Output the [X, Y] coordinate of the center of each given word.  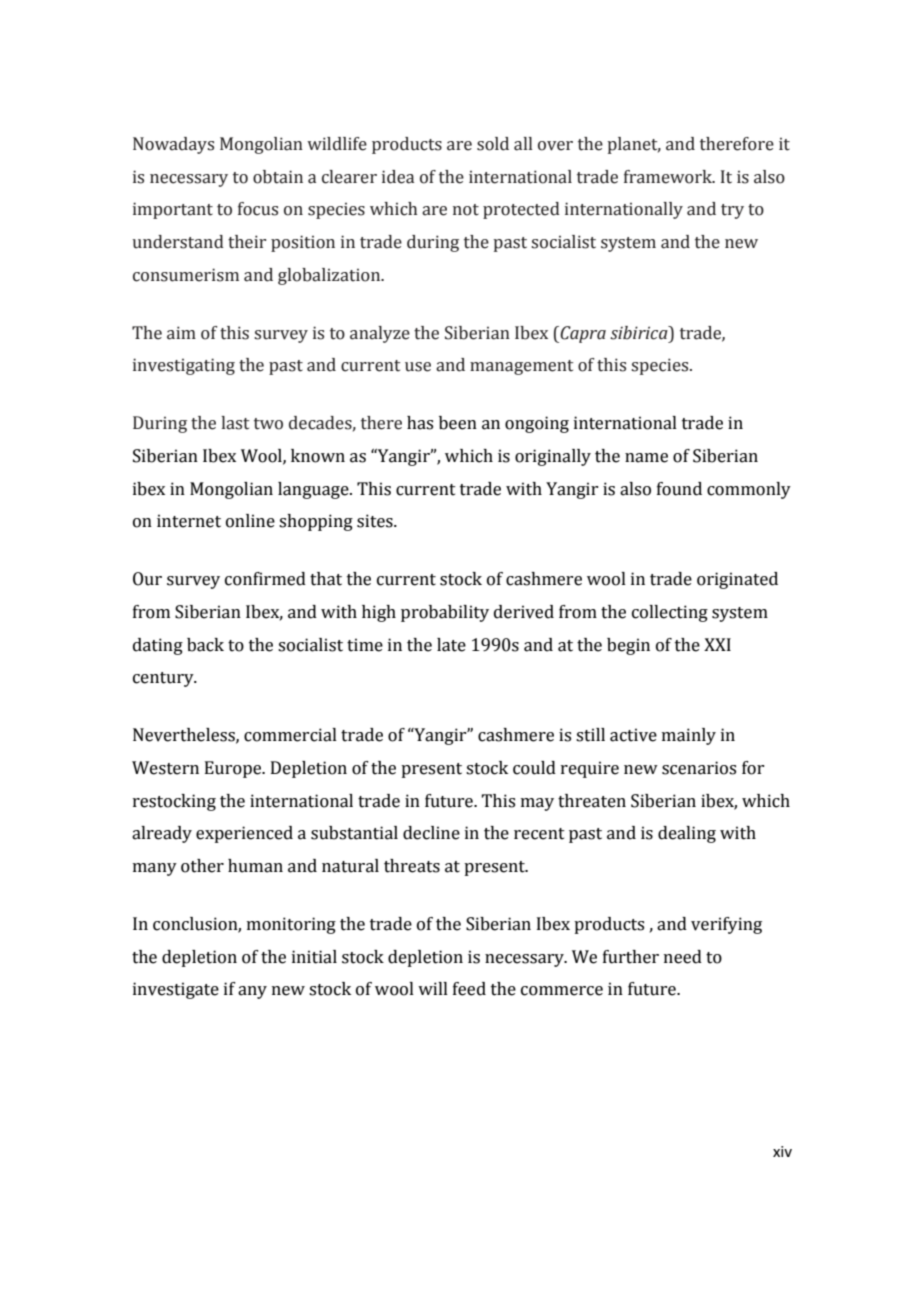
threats [412, 866]
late [451, 645]
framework [669, 177]
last [235, 423]
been [458, 423]
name [646, 458]
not [466, 210]
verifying [726, 925]
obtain [278, 177]
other [202, 866]
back [205, 645]
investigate [176, 990]
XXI [717, 644]
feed [469, 989]
